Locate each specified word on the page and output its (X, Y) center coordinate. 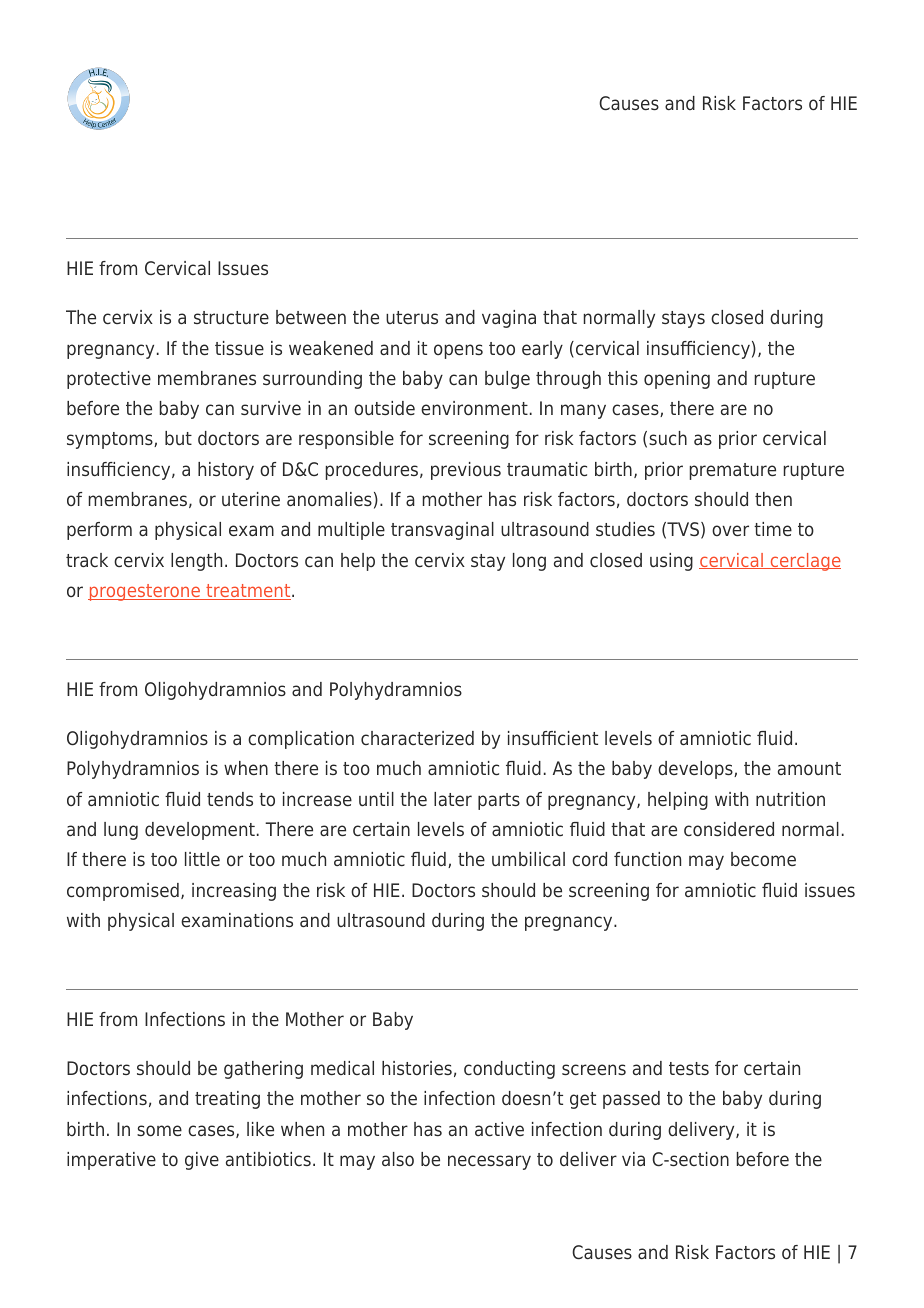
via (633, 1159)
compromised (123, 892)
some (159, 1131)
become (763, 859)
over (730, 531)
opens (458, 351)
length (196, 562)
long (529, 562)
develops (696, 770)
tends (230, 799)
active (499, 1129)
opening (677, 380)
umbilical (528, 859)
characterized (417, 738)
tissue (239, 348)
